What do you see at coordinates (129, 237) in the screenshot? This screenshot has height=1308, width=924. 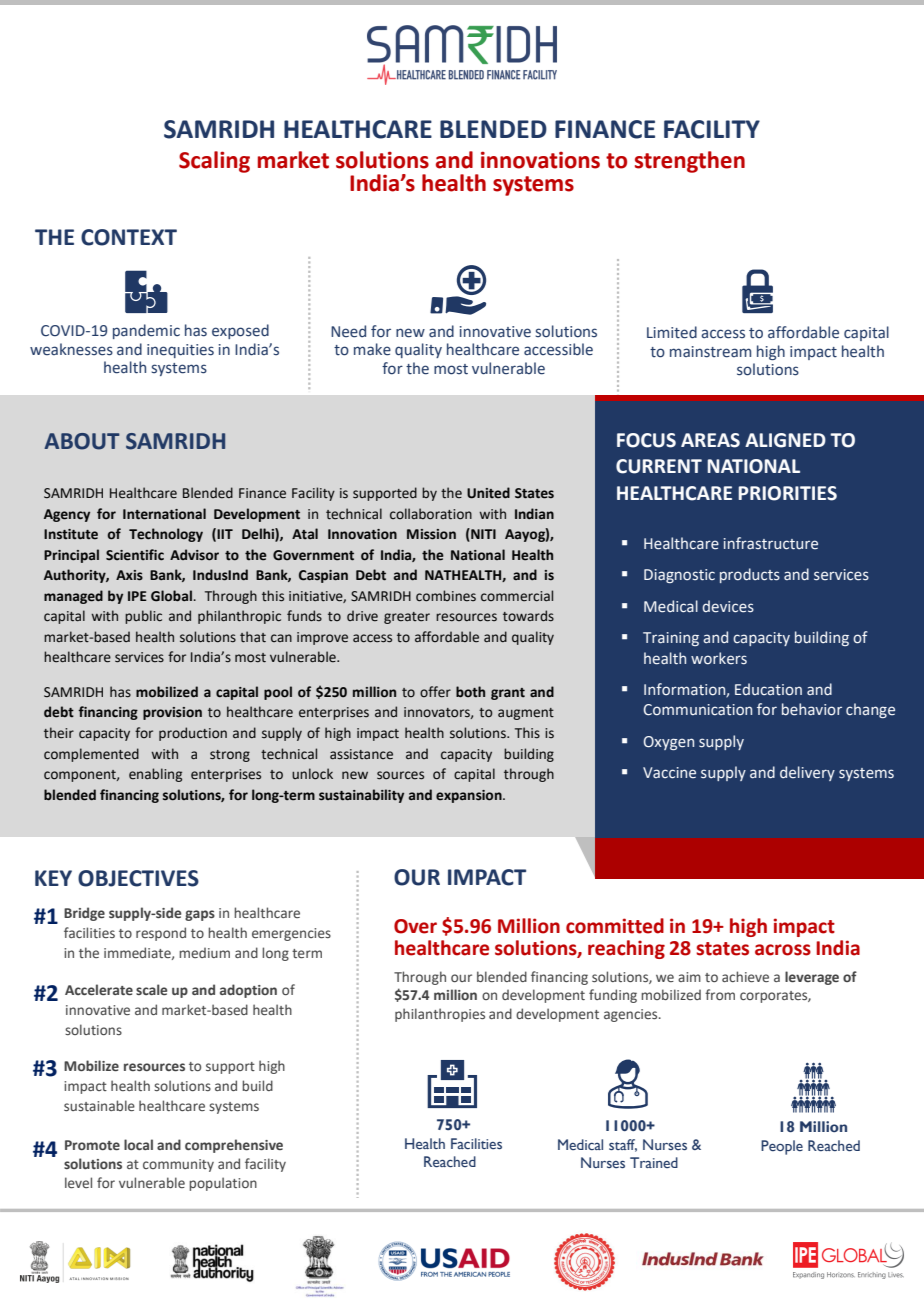 I see `CONTEXT` at bounding box center [129, 237].
